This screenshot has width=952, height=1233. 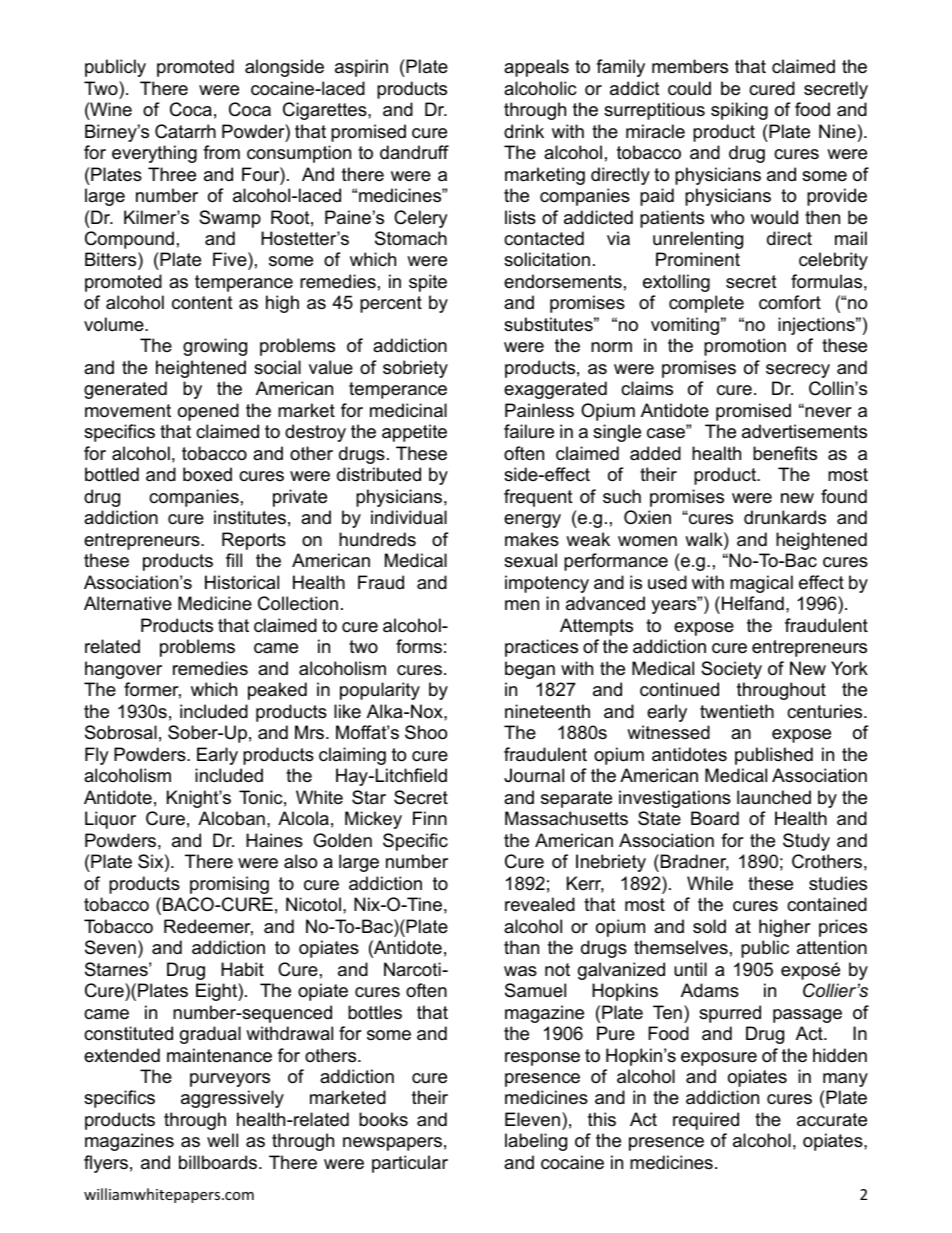 What do you see at coordinates (428, 283) in the screenshot?
I see `spite` at bounding box center [428, 283].
